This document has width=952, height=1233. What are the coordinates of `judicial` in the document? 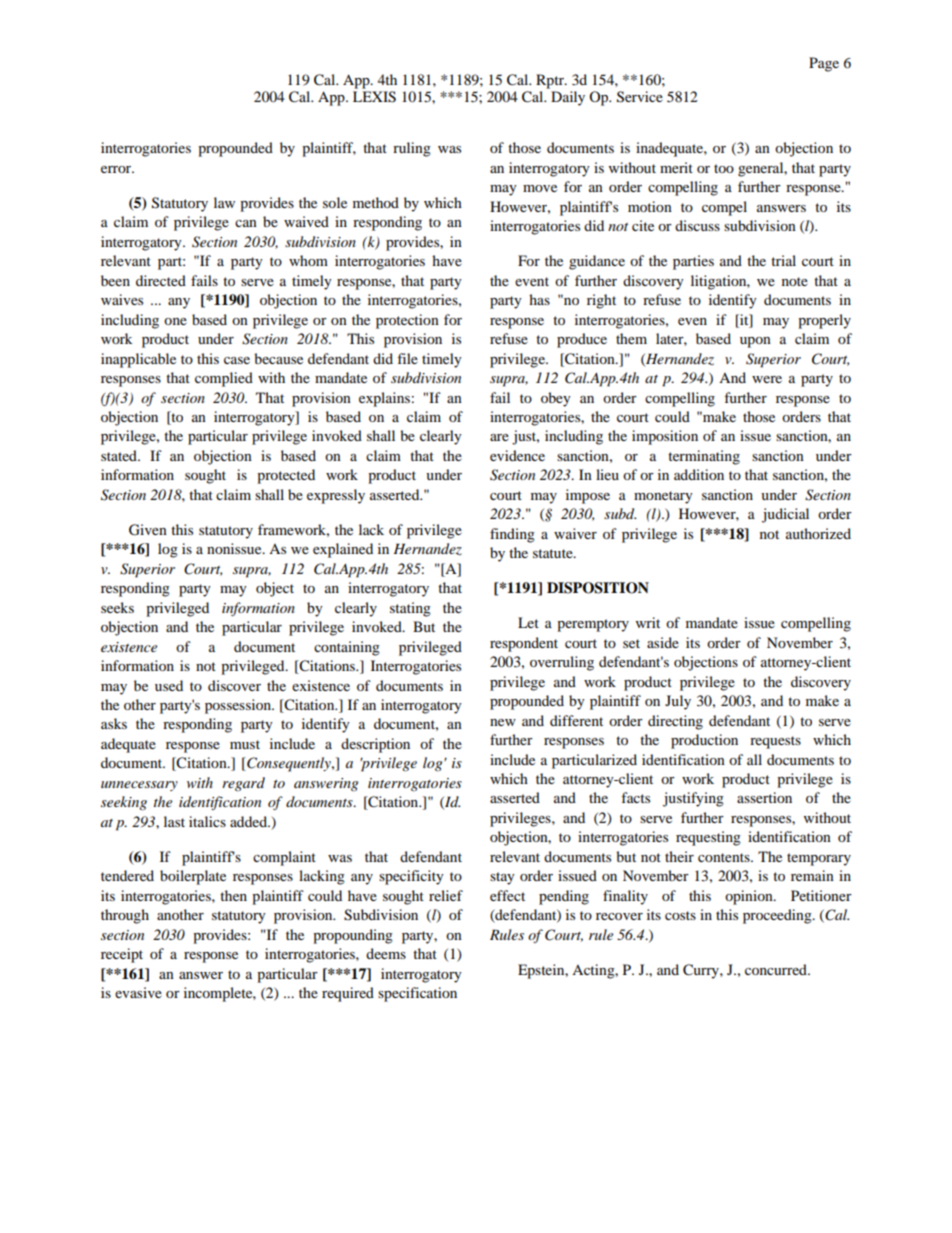 It's located at (785, 515).
